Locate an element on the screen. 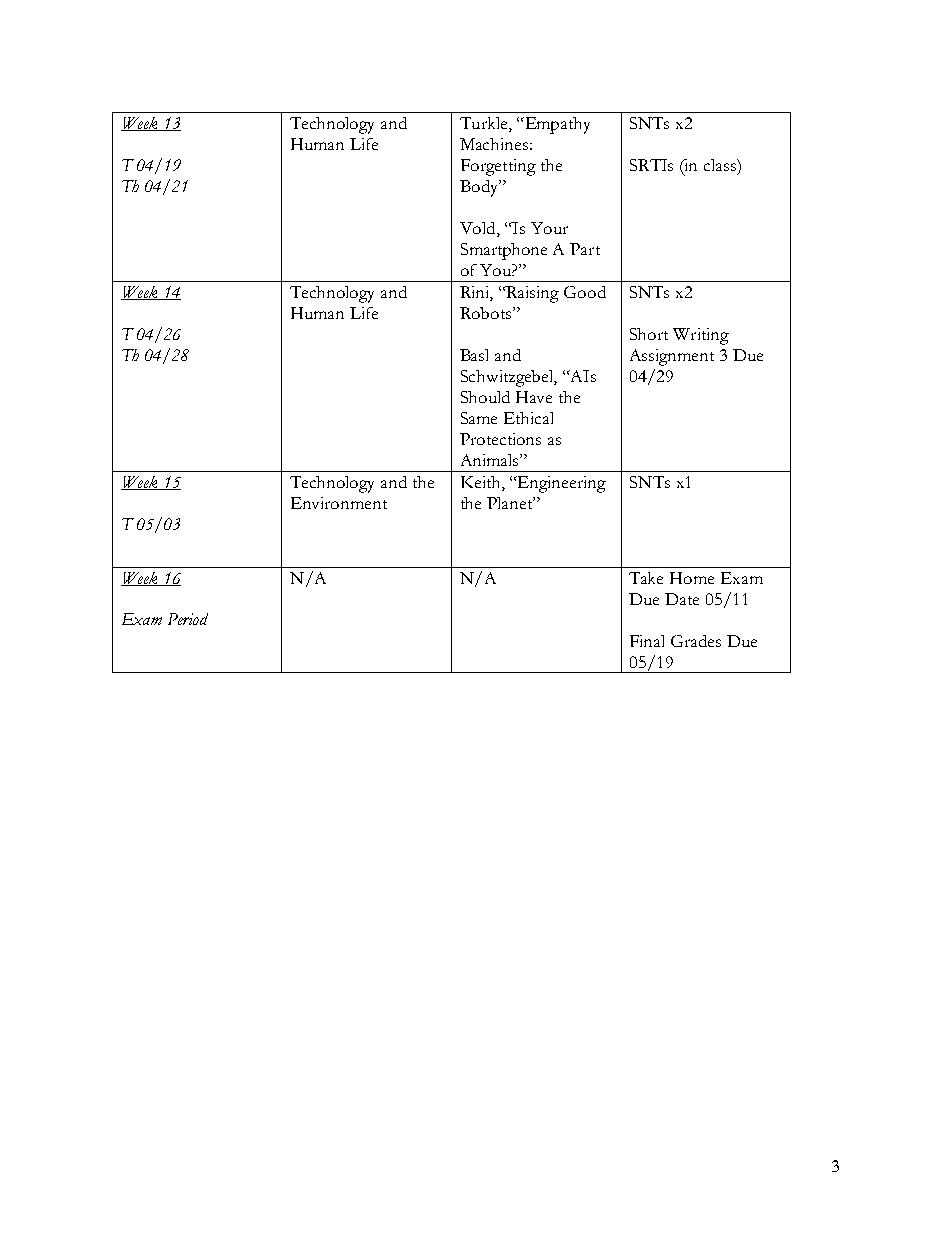  Forgetting is located at coordinates (498, 167).
